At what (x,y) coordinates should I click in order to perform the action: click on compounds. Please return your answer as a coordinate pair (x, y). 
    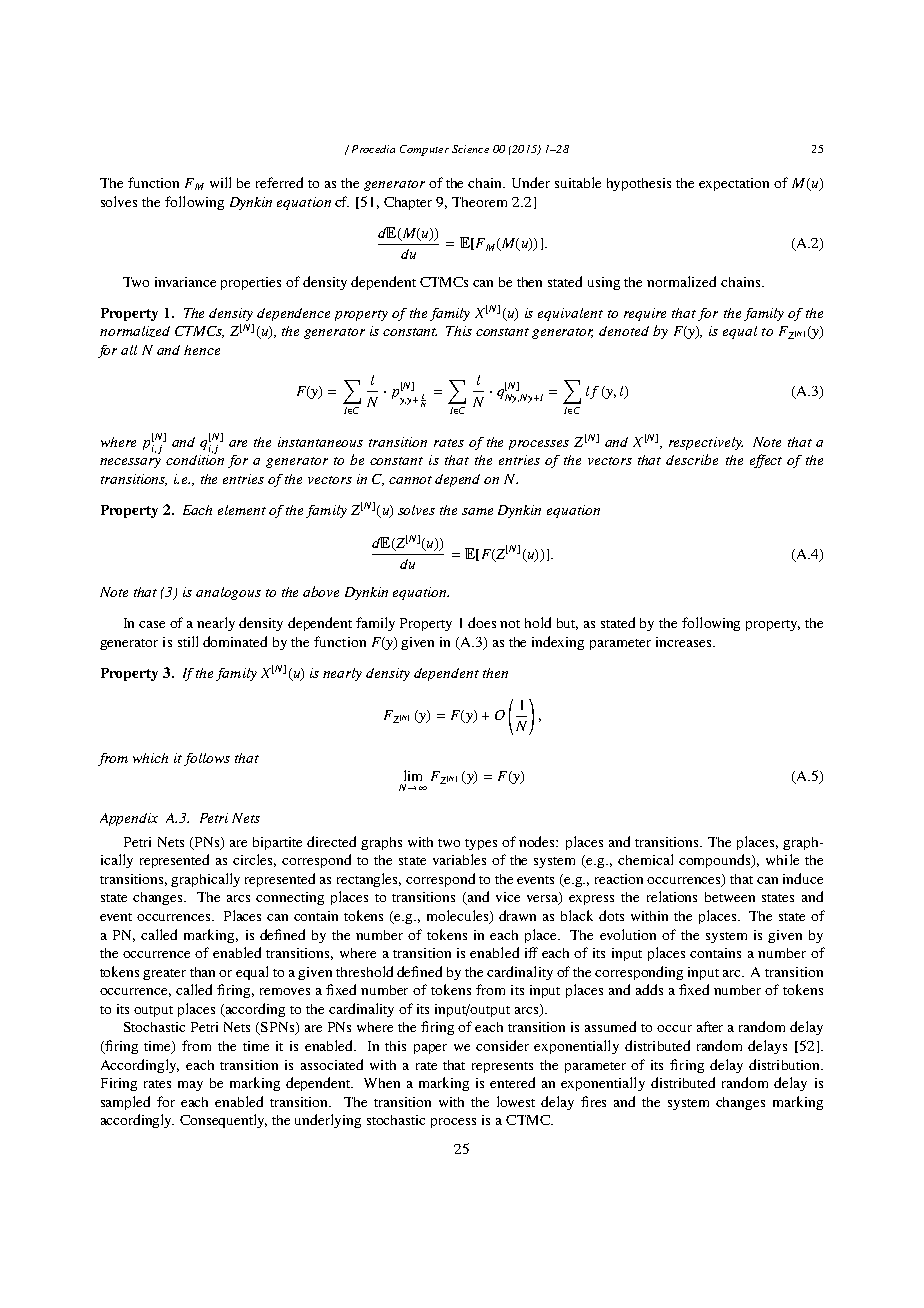
    Looking at the image, I should click on (716, 861).
